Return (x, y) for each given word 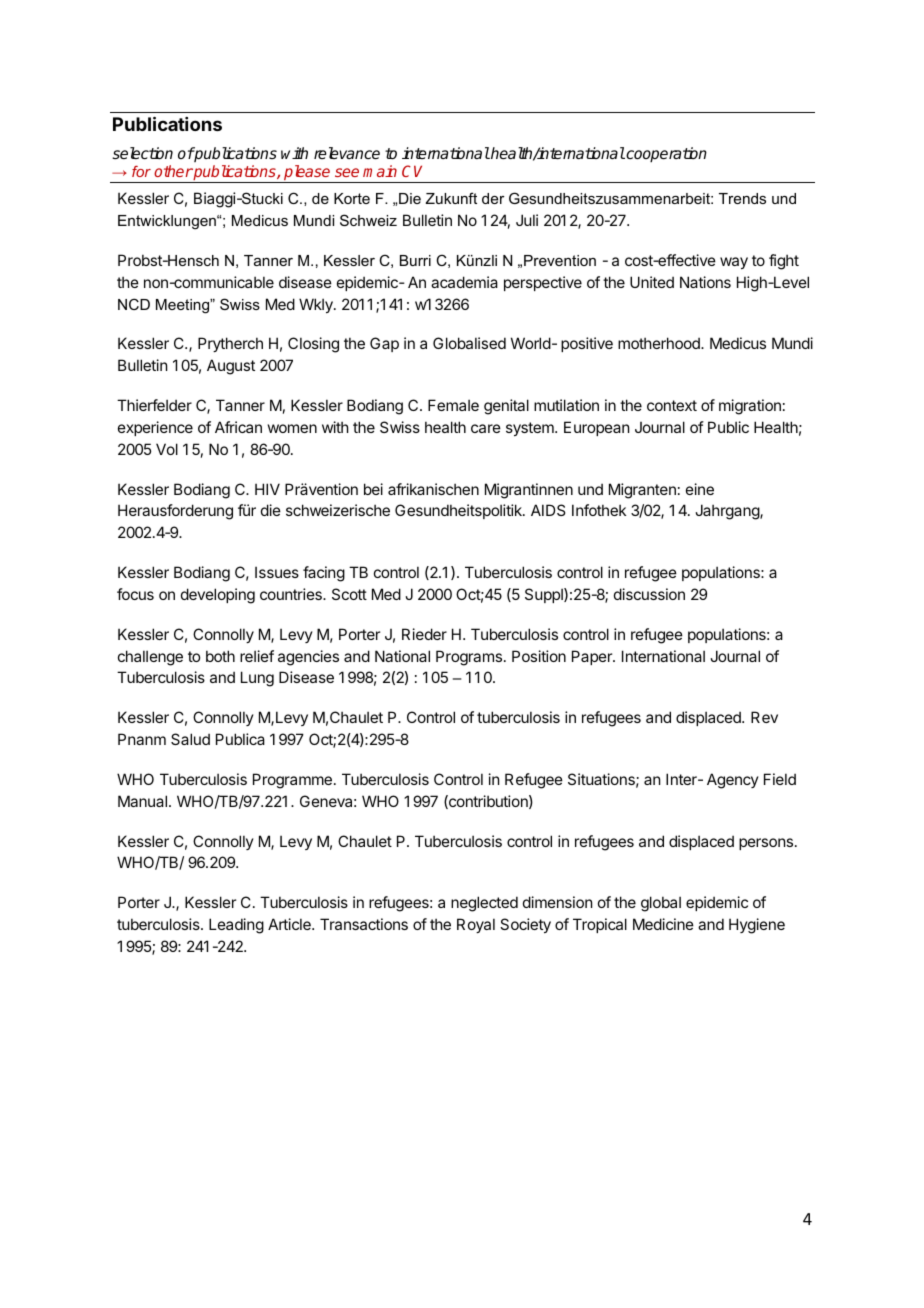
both (220, 656)
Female (453, 405)
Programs (469, 658)
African (238, 427)
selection (142, 153)
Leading (236, 926)
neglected (484, 904)
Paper (593, 657)
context (672, 405)
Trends (742, 198)
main (380, 171)
